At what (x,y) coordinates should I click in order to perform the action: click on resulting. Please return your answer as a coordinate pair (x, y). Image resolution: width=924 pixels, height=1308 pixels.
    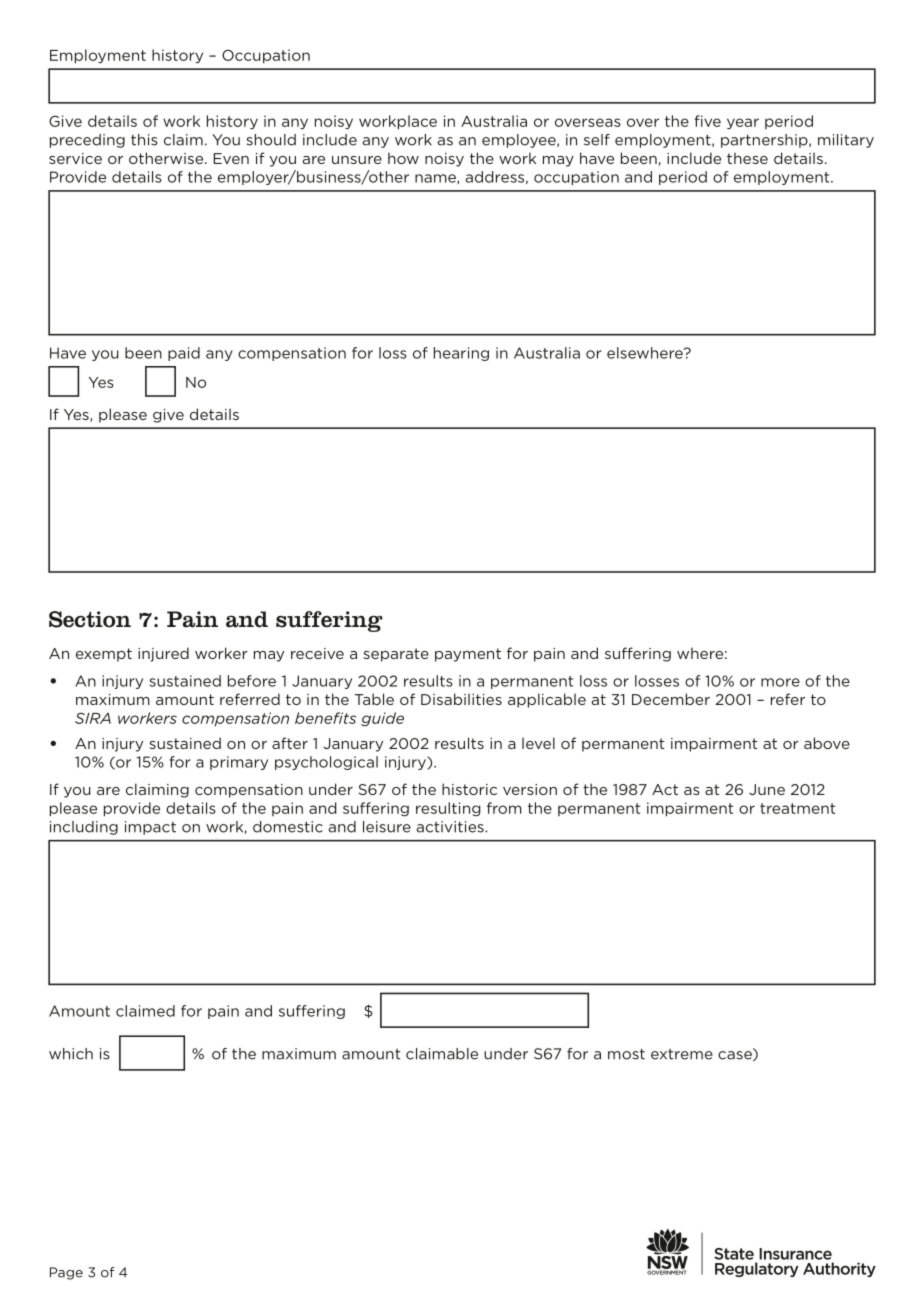
    Looking at the image, I should click on (448, 809).
